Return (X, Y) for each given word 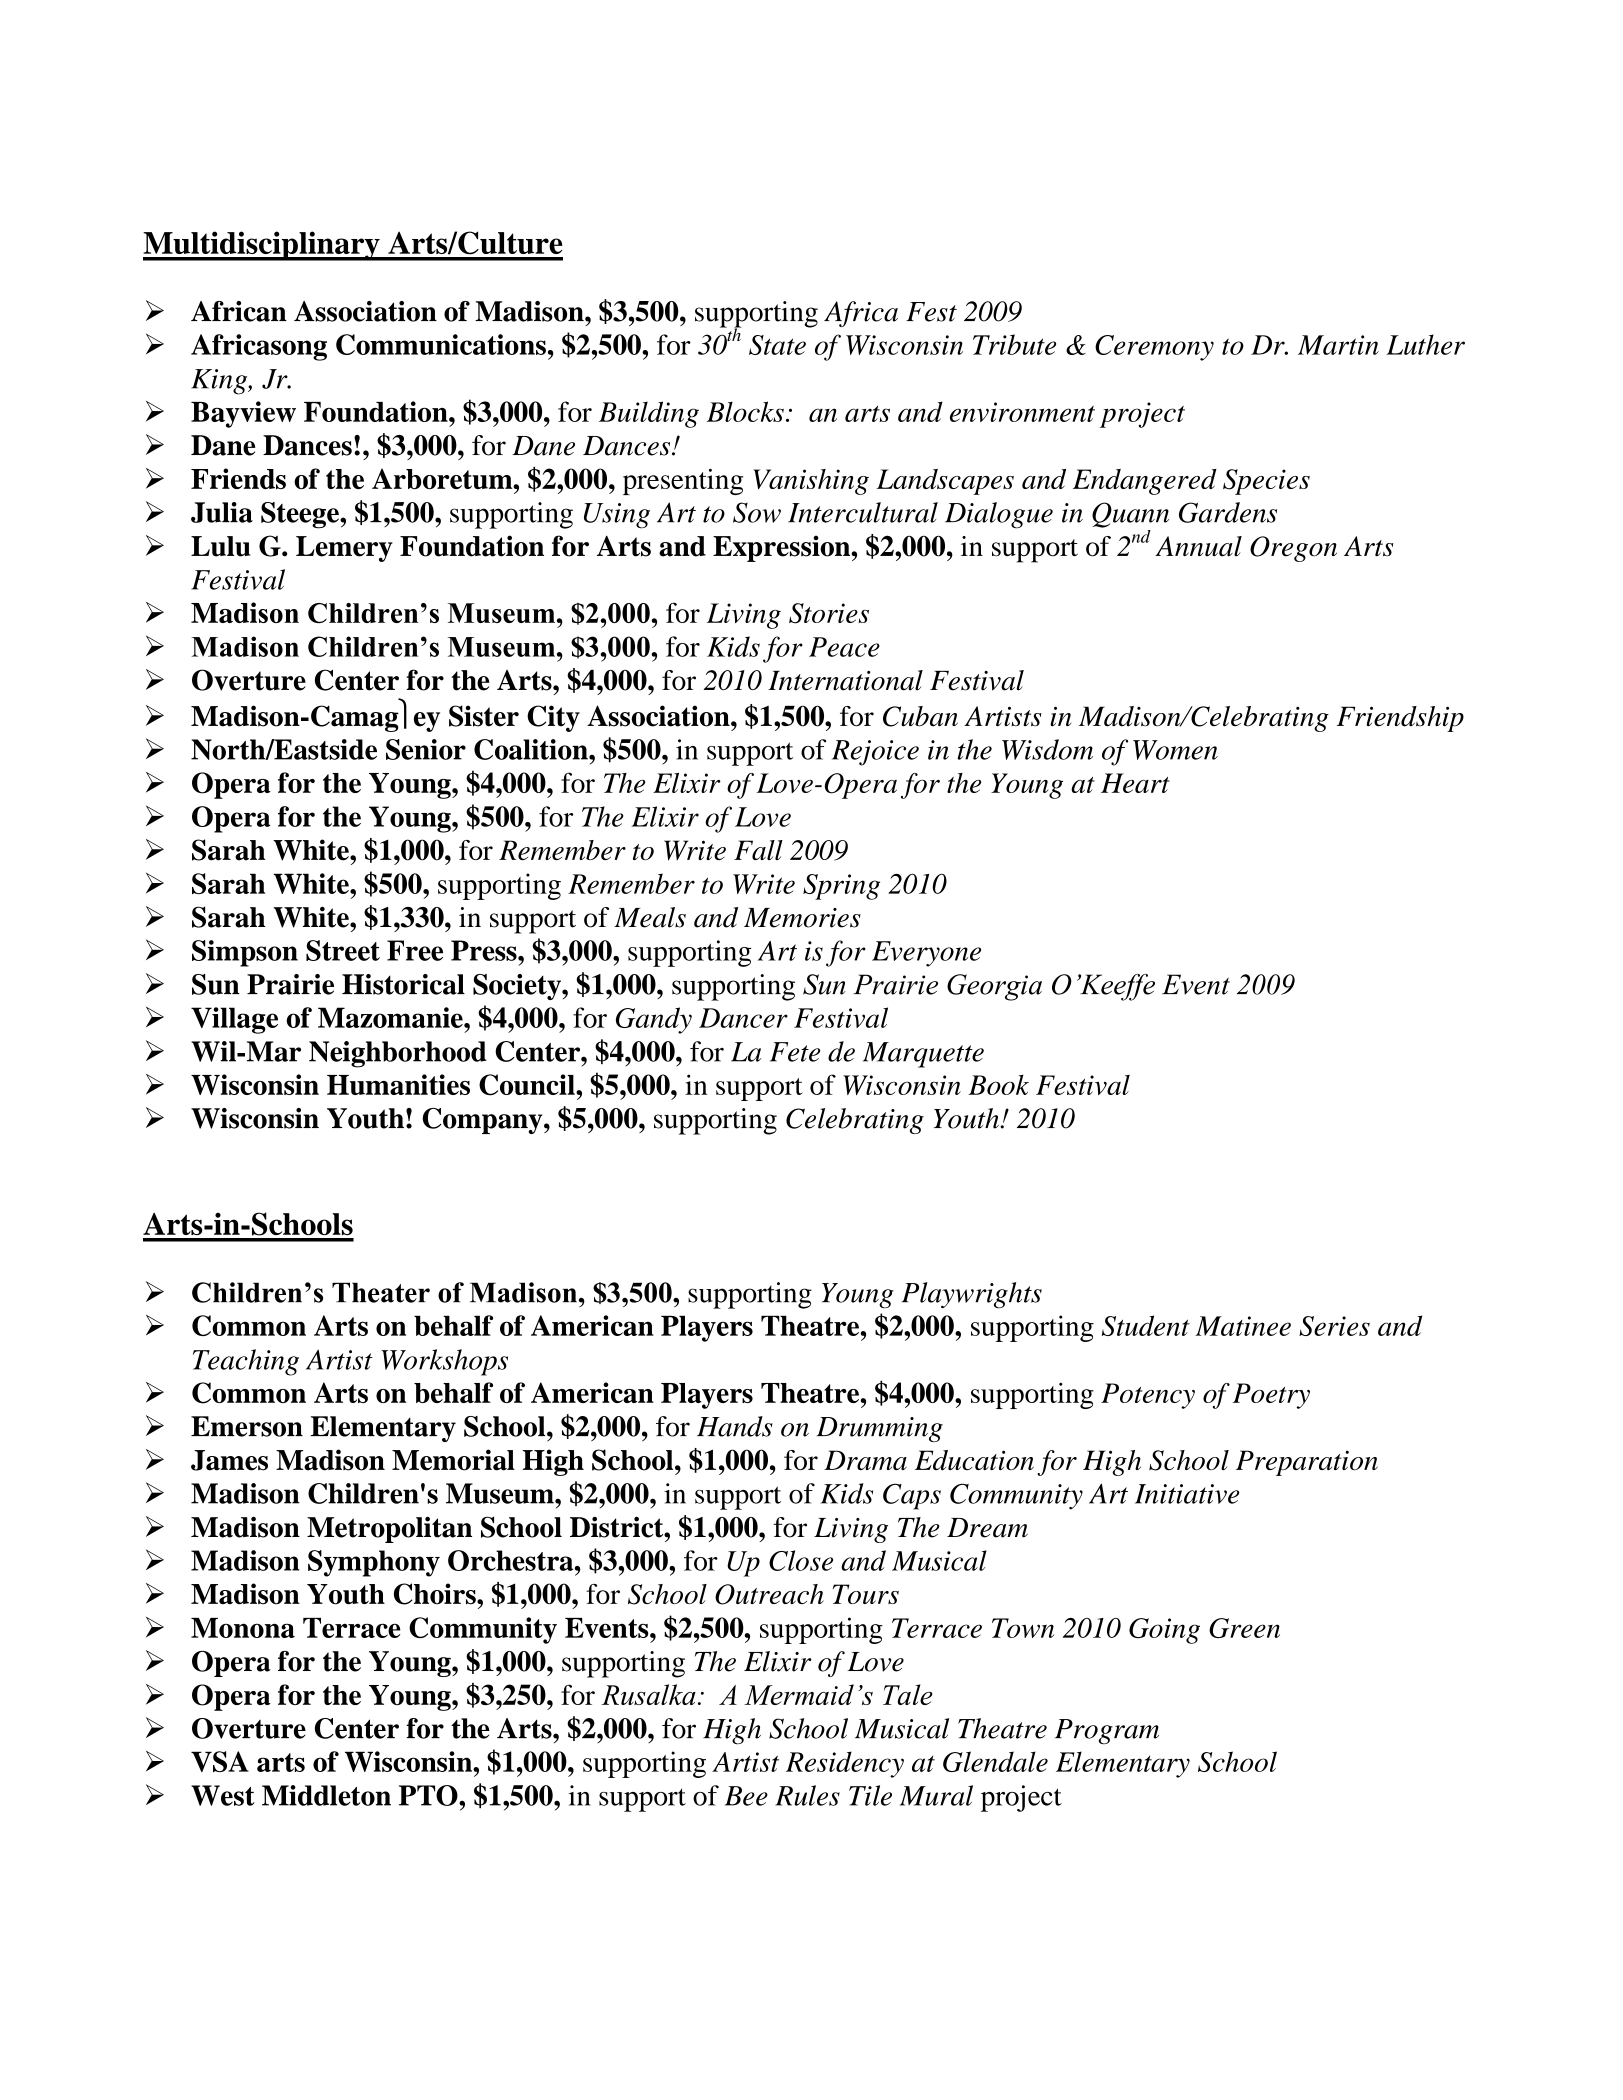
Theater (381, 1292)
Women (1175, 750)
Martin (1338, 345)
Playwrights (972, 1295)
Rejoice (875, 753)
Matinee (1243, 1326)
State (777, 345)
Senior (426, 749)
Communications (441, 344)
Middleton (326, 1795)
